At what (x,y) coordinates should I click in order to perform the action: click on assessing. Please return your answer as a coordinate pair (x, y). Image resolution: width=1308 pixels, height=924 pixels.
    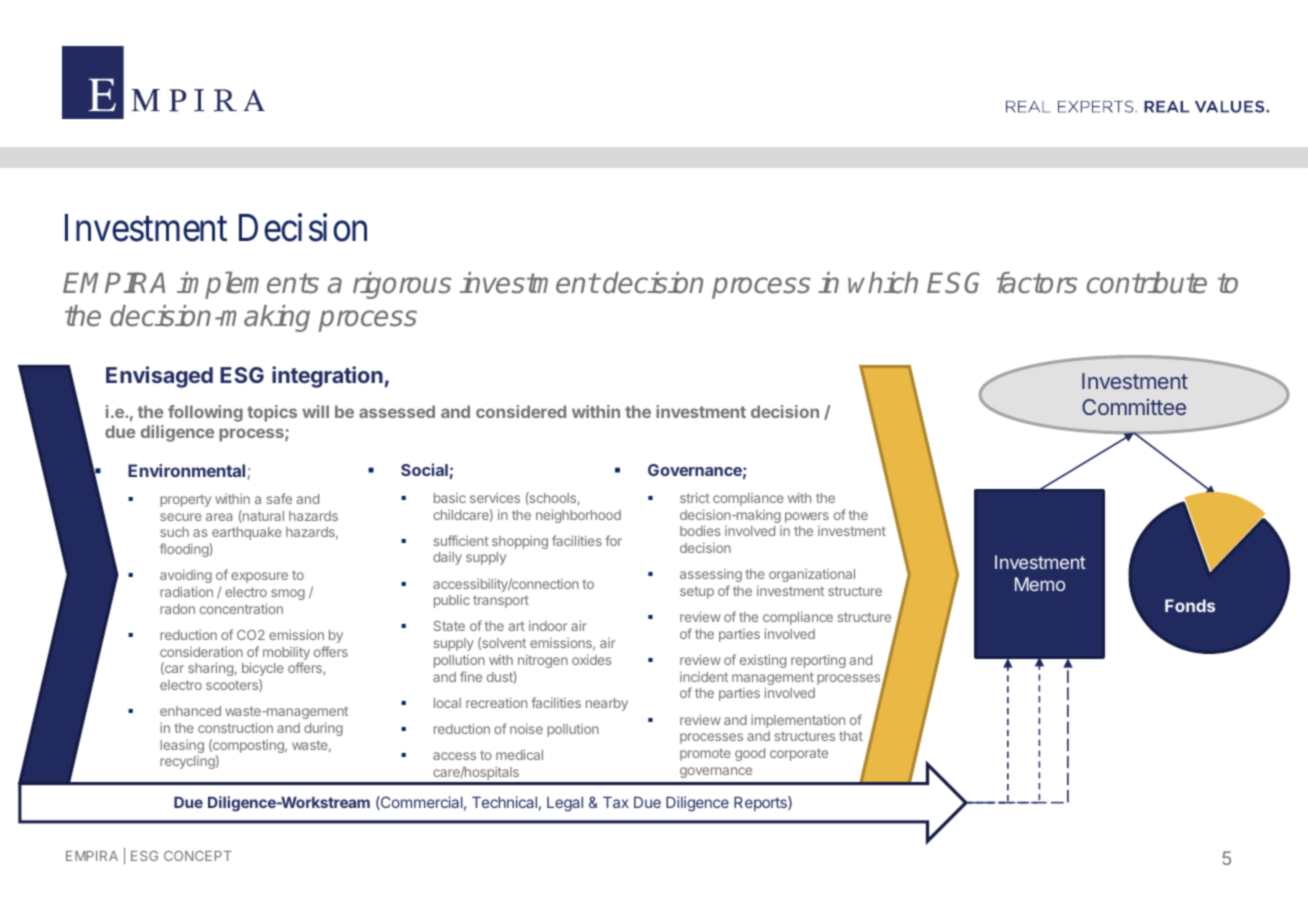
    Looking at the image, I should click on (711, 575).
